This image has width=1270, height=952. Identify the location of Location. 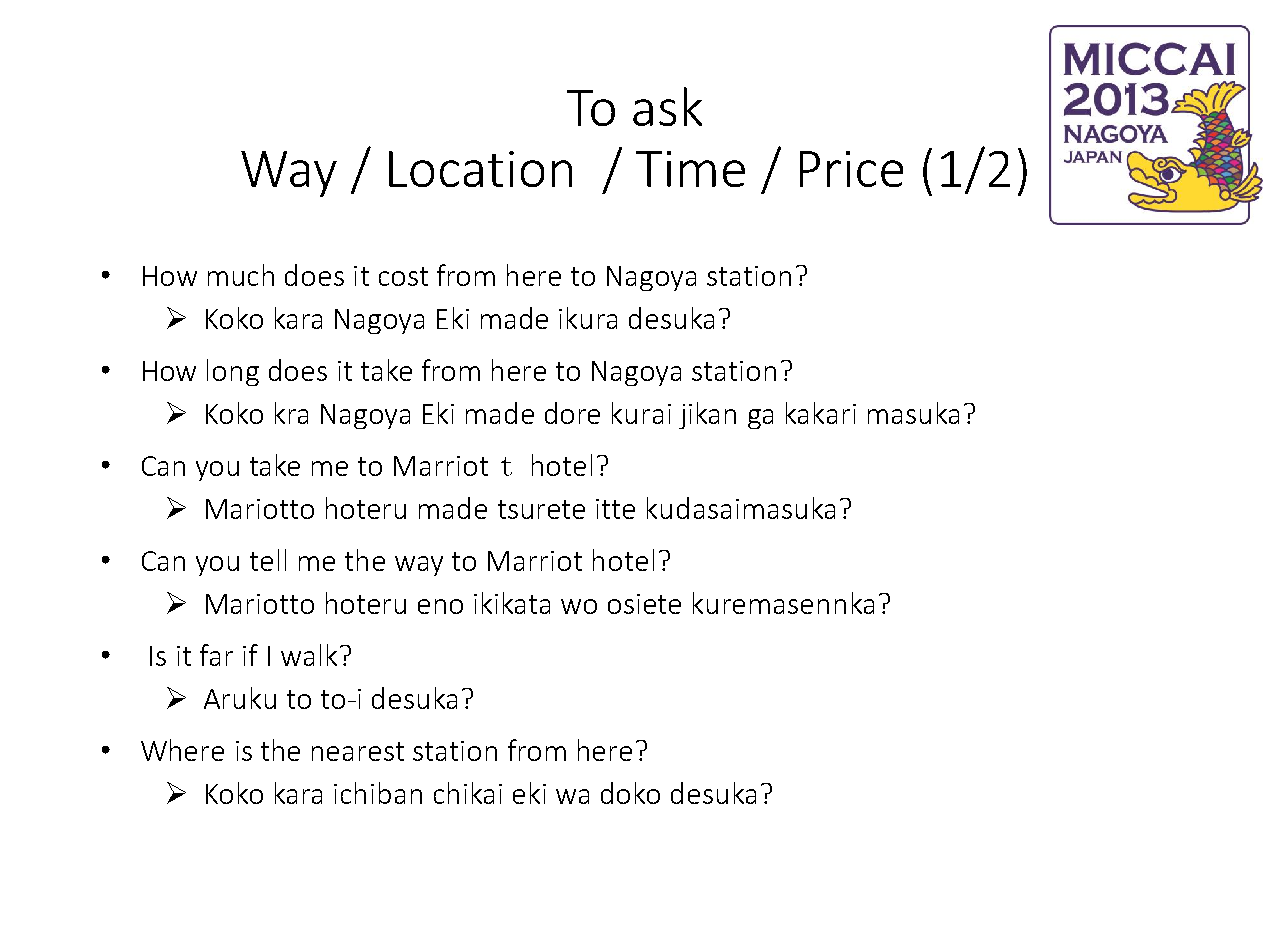
(480, 169).
